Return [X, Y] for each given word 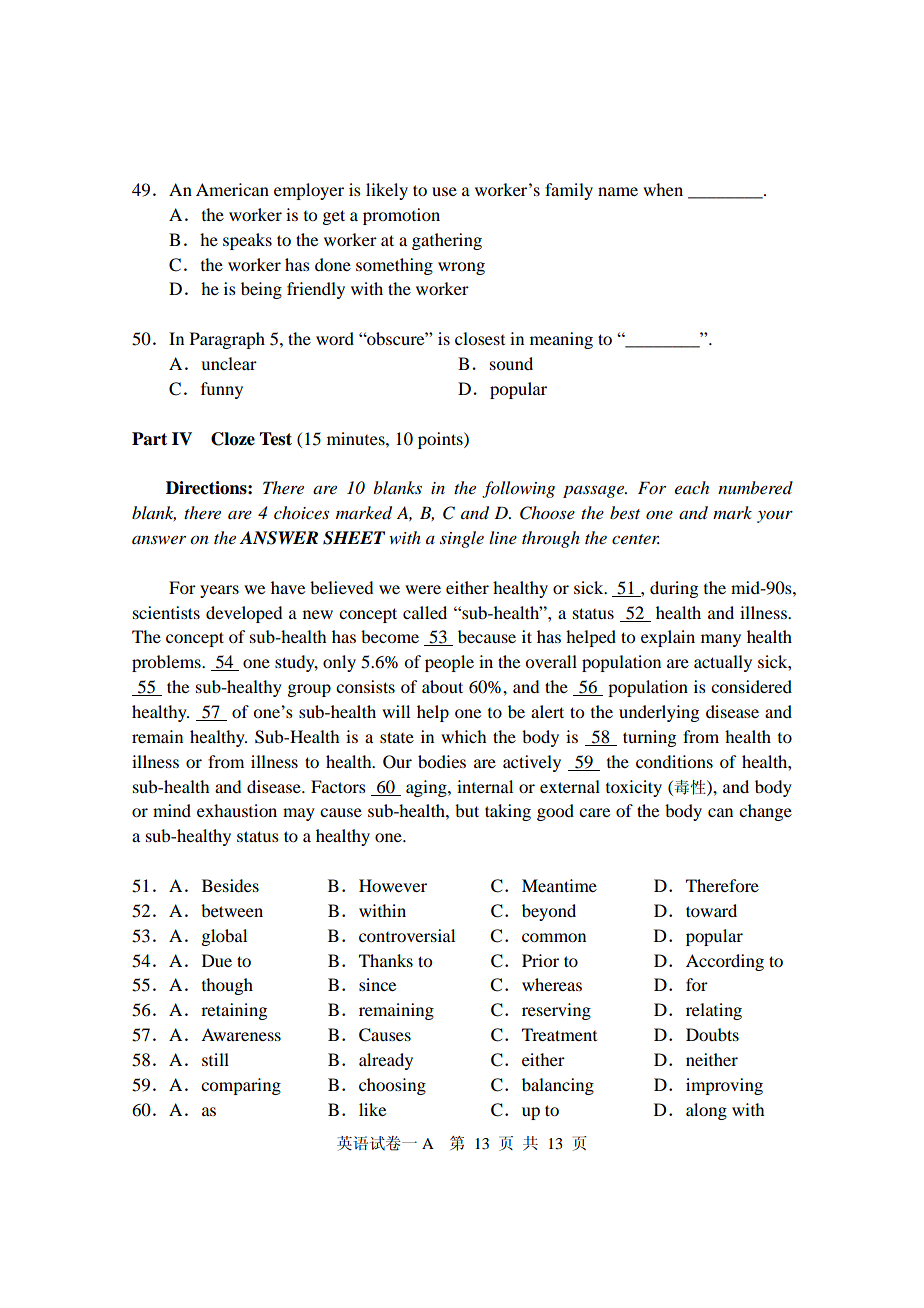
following [518, 489]
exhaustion [237, 810]
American [232, 189]
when [663, 189]
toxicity [634, 788]
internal [485, 786]
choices [301, 513]
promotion [401, 216]
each [692, 487]
